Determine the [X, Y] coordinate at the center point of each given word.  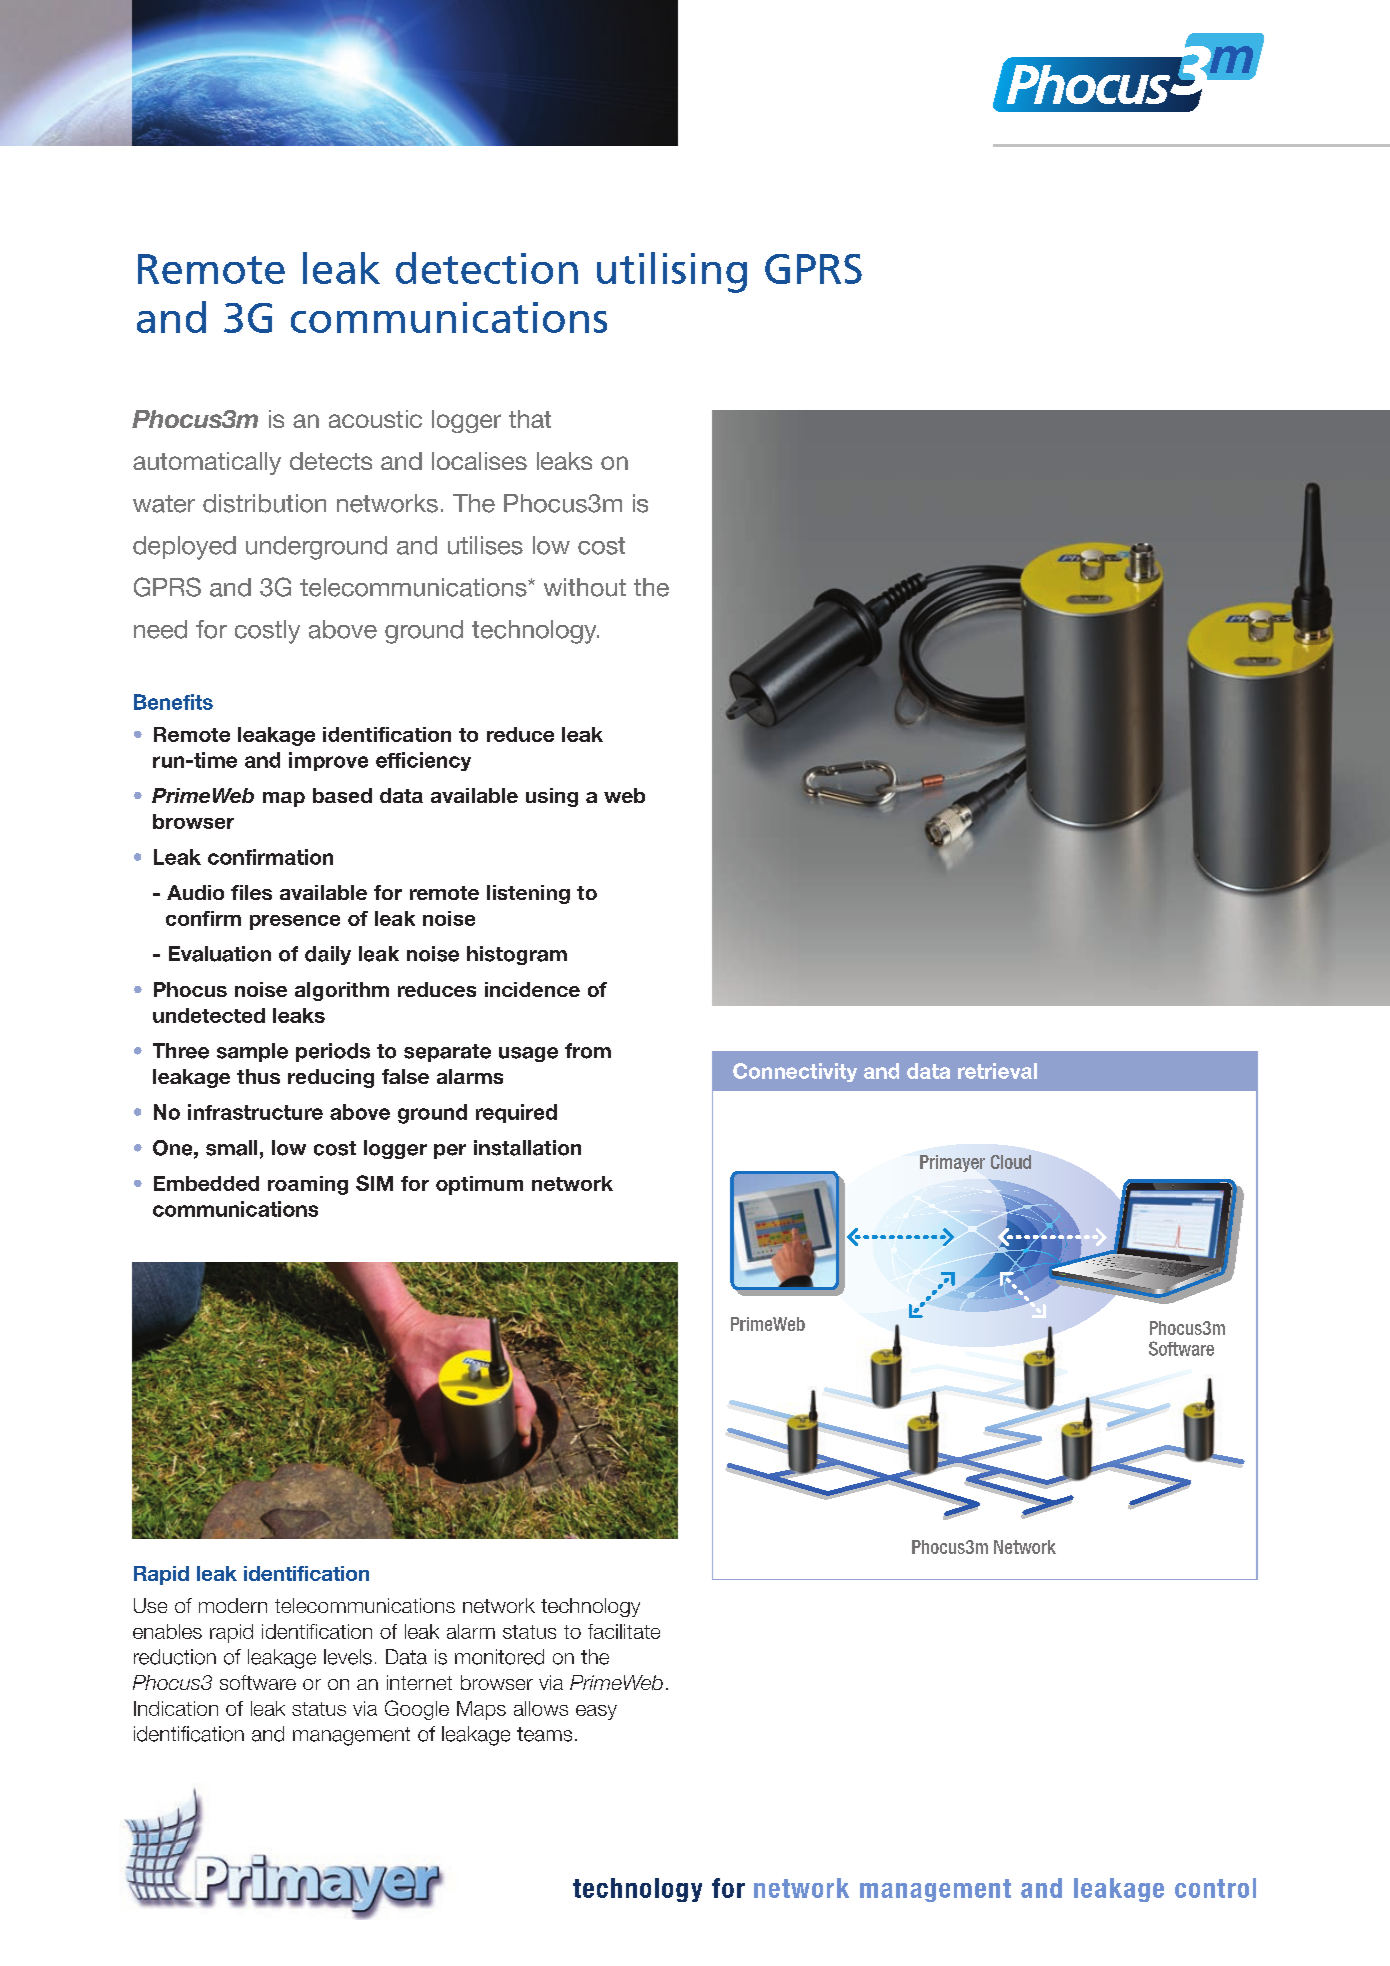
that [530, 419]
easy [596, 1712]
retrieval [997, 1071]
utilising [672, 272]
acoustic [375, 419]
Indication [176, 1708]
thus [258, 1076]
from [588, 1051]
